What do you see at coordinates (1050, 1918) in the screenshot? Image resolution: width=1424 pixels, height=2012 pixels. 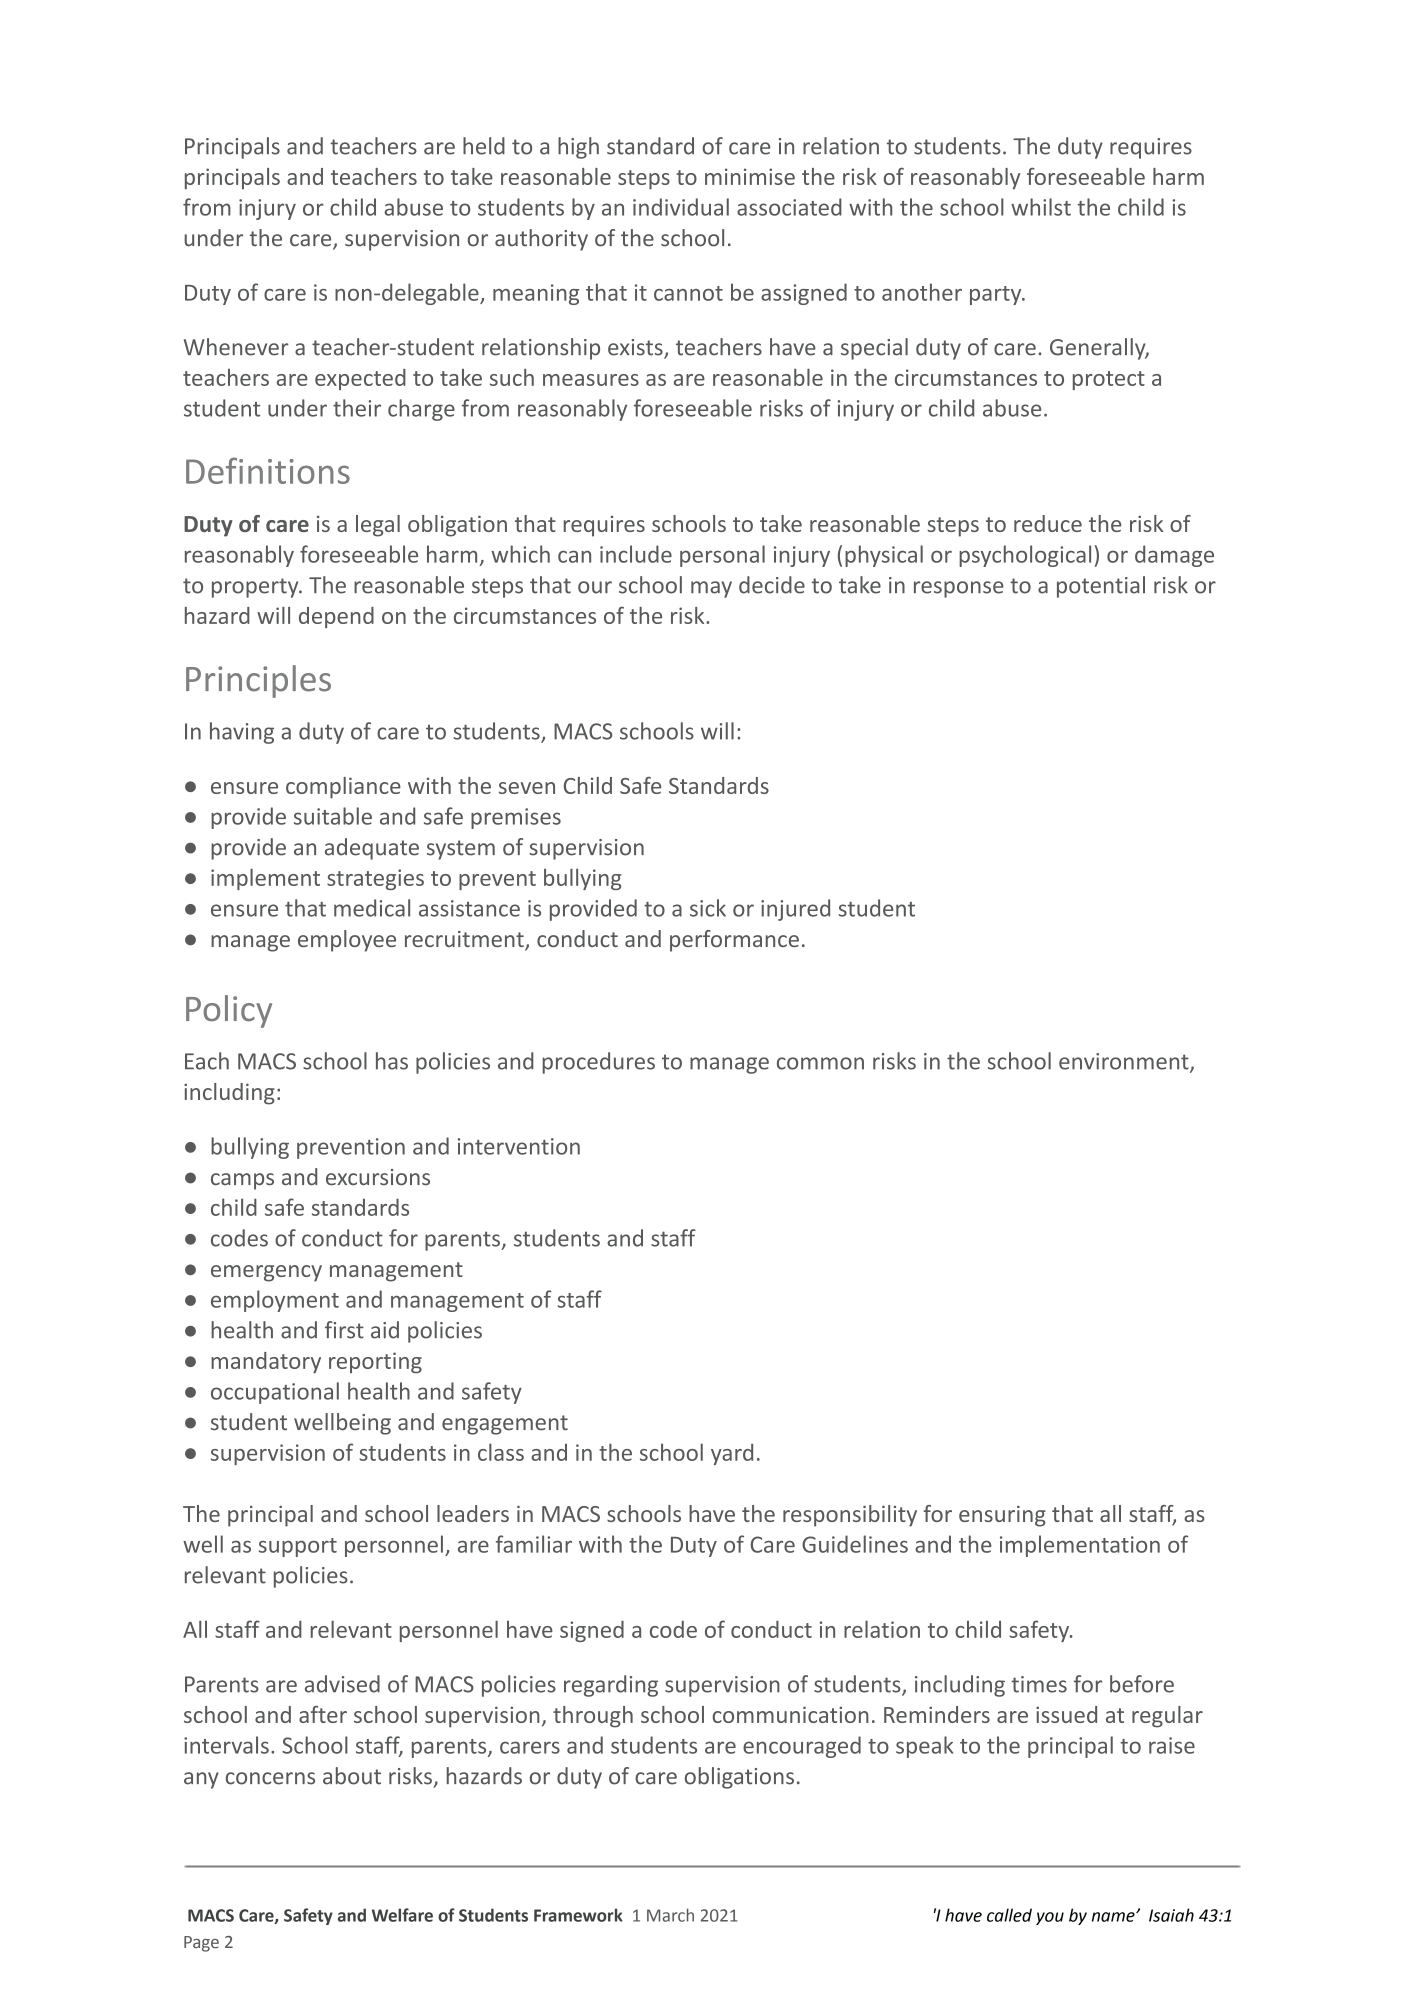 I see `you` at bounding box center [1050, 1918].
